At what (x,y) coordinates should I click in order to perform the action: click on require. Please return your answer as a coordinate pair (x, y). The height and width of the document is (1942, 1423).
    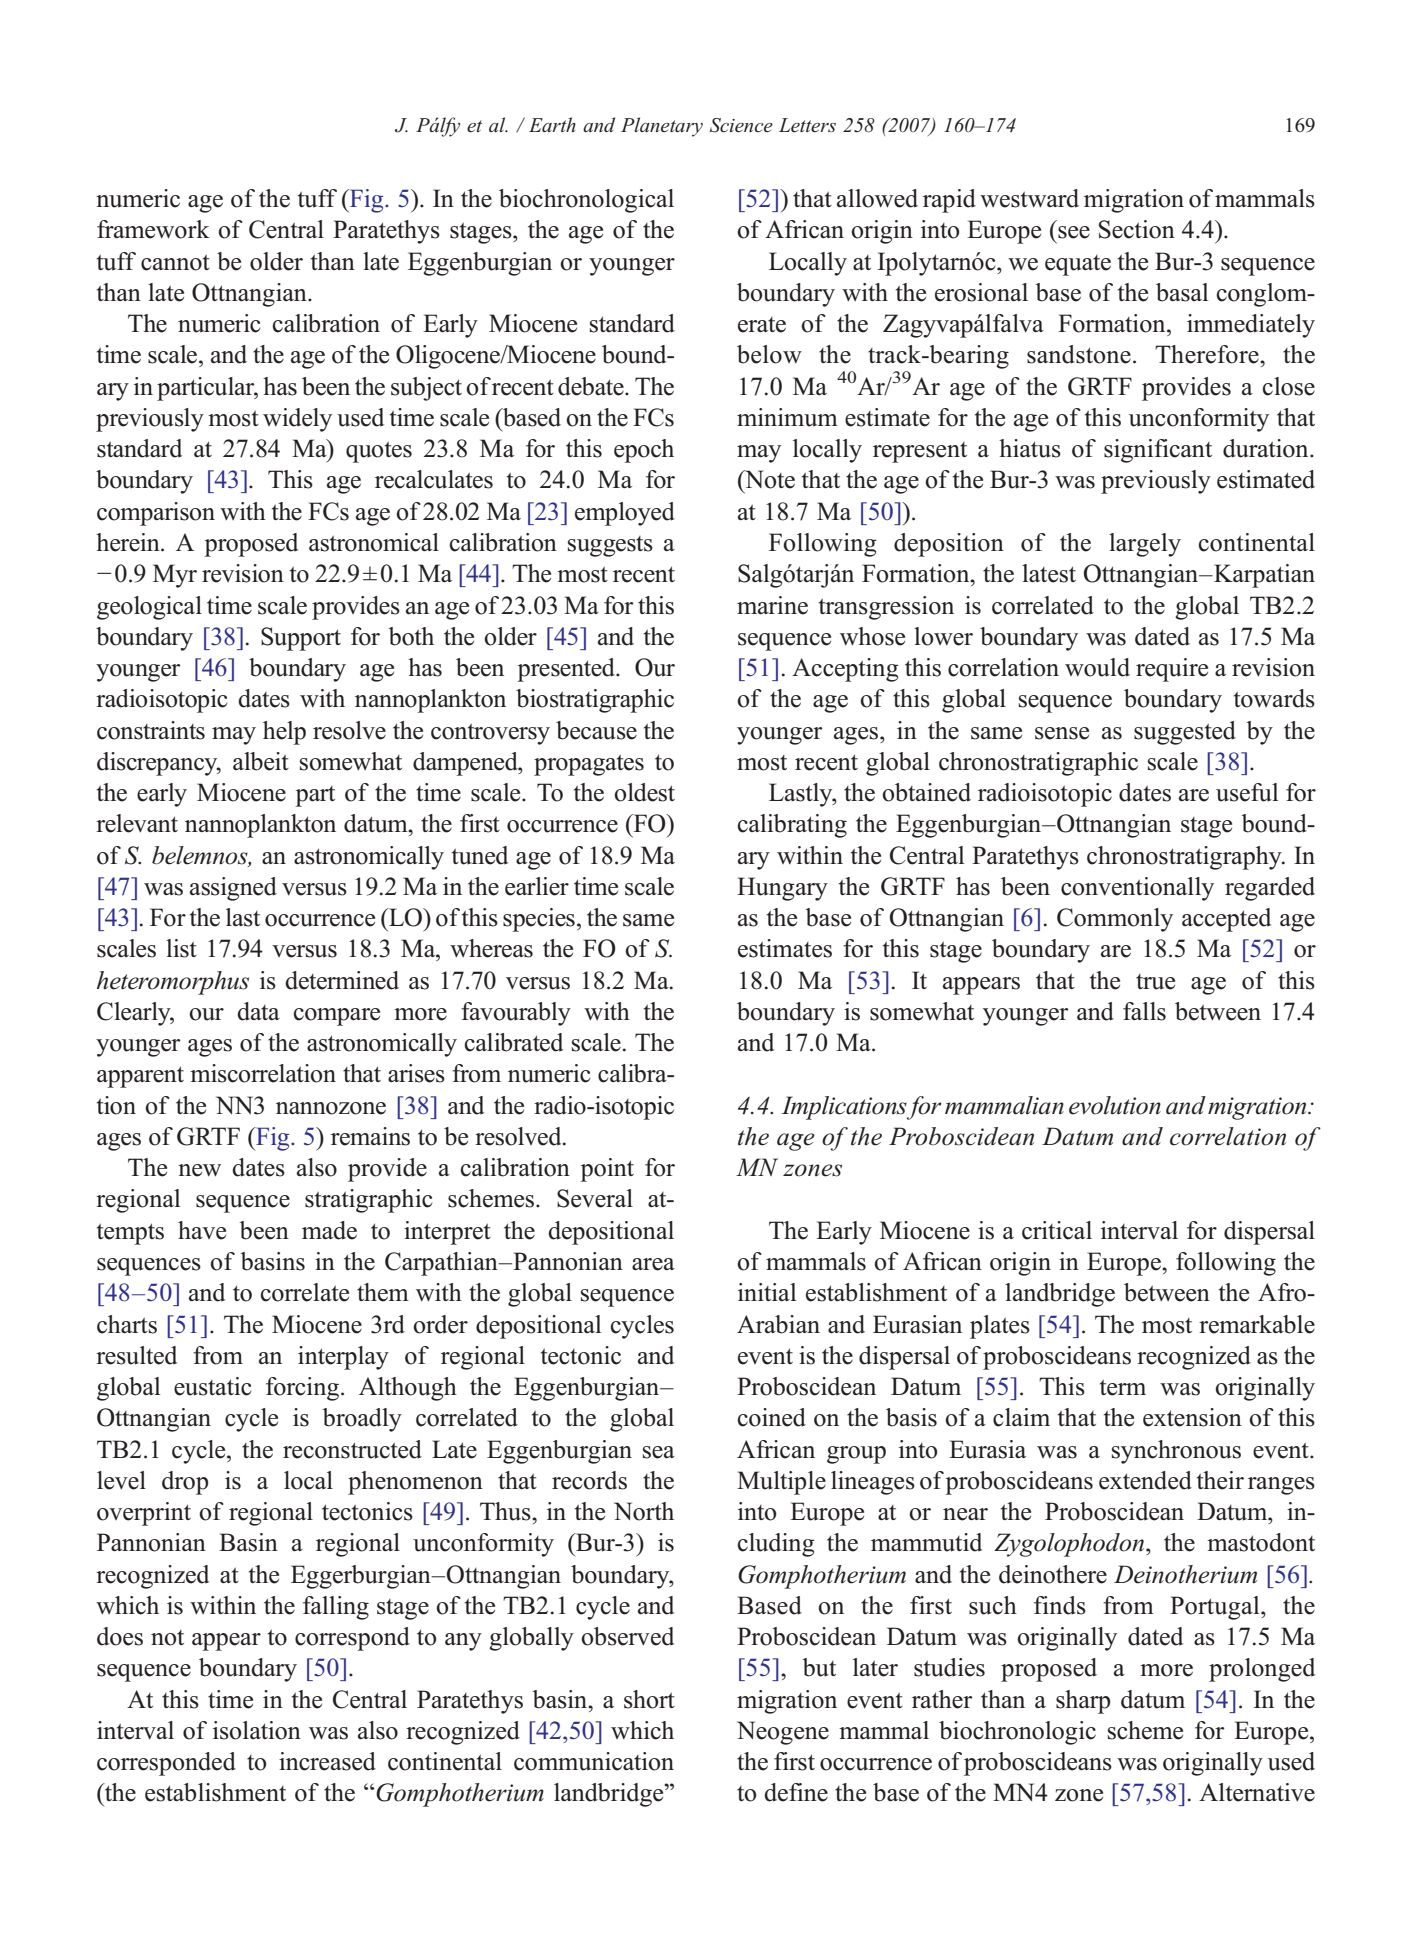
    Looking at the image, I should click on (1172, 670).
